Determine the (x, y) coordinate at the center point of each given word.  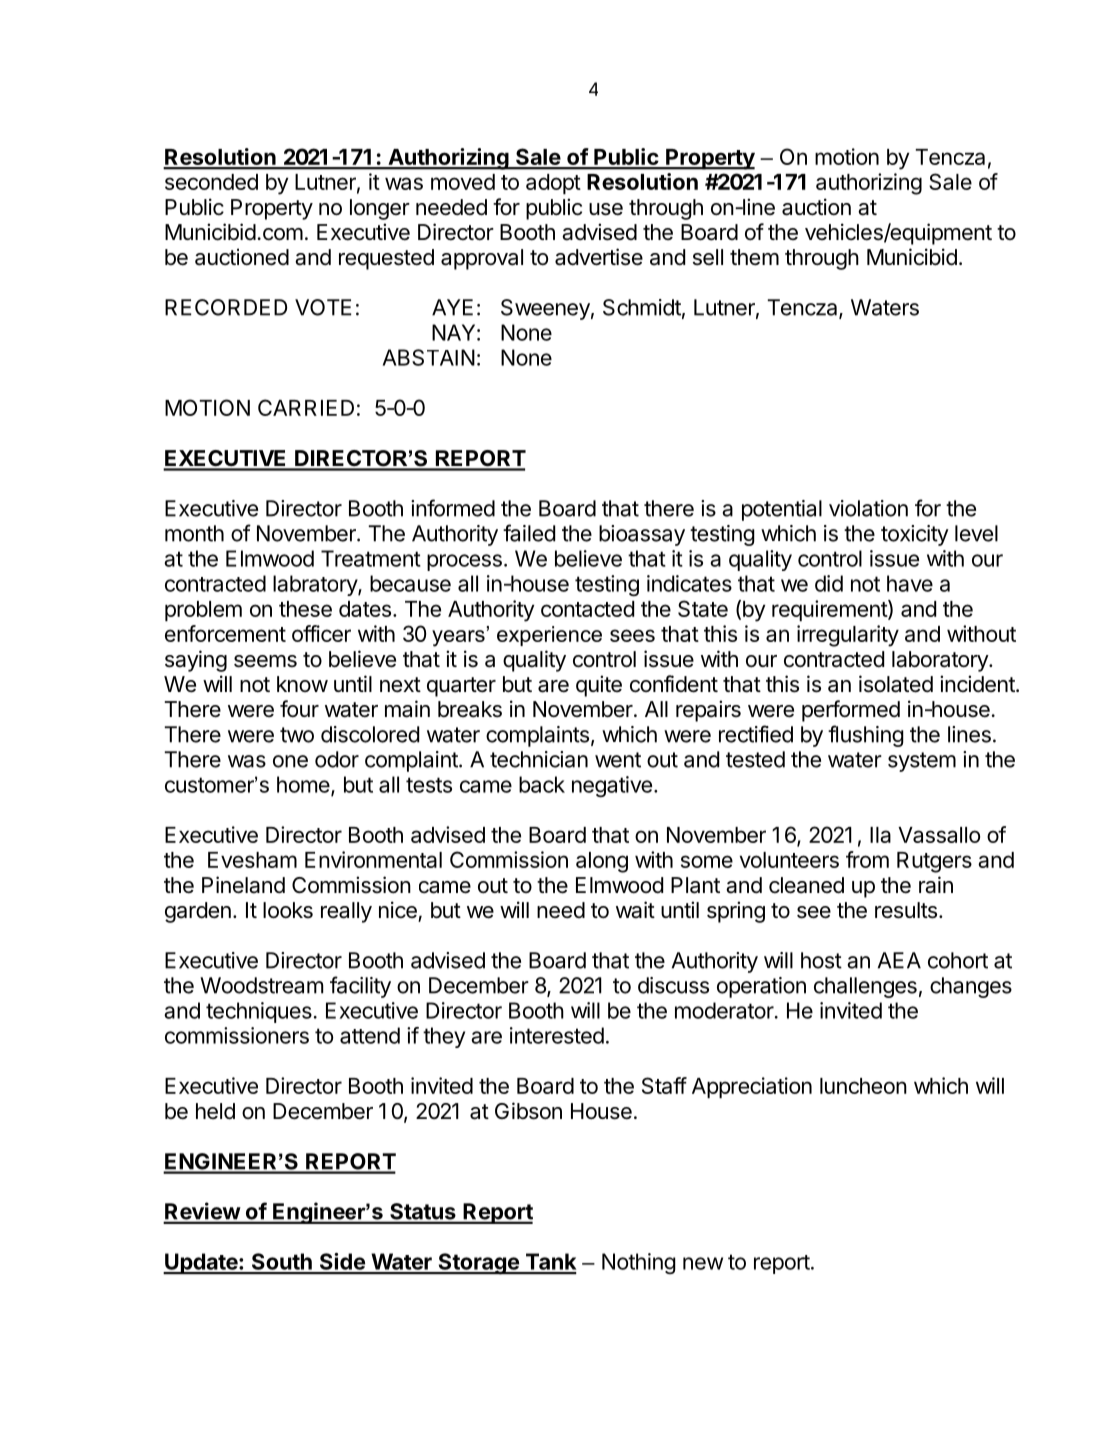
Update (201, 1263)
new (703, 1263)
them (754, 257)
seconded (211, 182)
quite (599, 686)
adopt (553, 184)
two (297, 735)
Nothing (639, 1263)
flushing (866, 736)
